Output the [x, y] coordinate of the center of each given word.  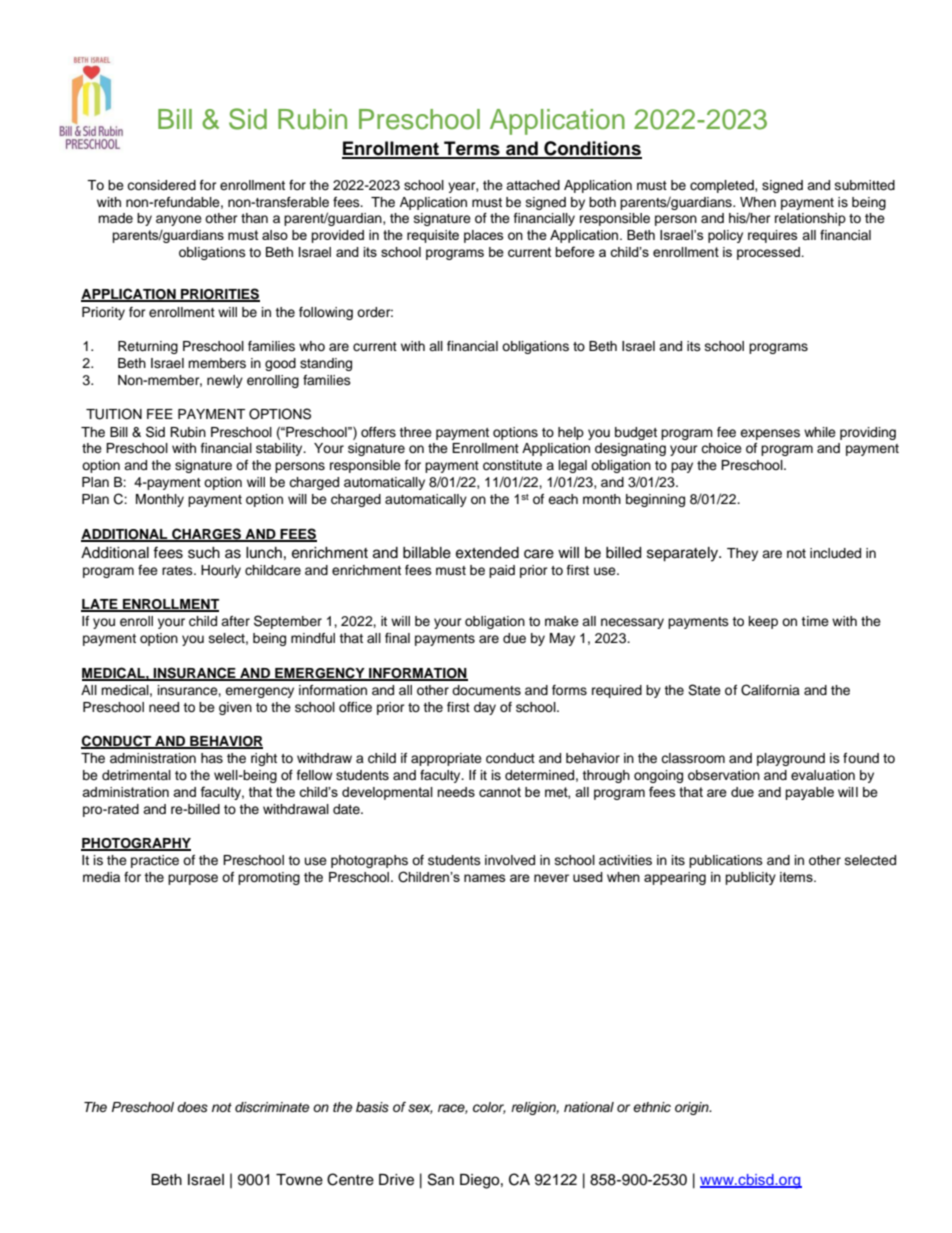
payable [809, 793]
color [489, 1108]
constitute [512, 465]
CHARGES [206, 534]
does [192, 1107]
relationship [810, 219]
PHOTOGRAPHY [136, 844]
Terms [472, 149]
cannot [500, 792]
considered [161, 185]
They [742, 554]
